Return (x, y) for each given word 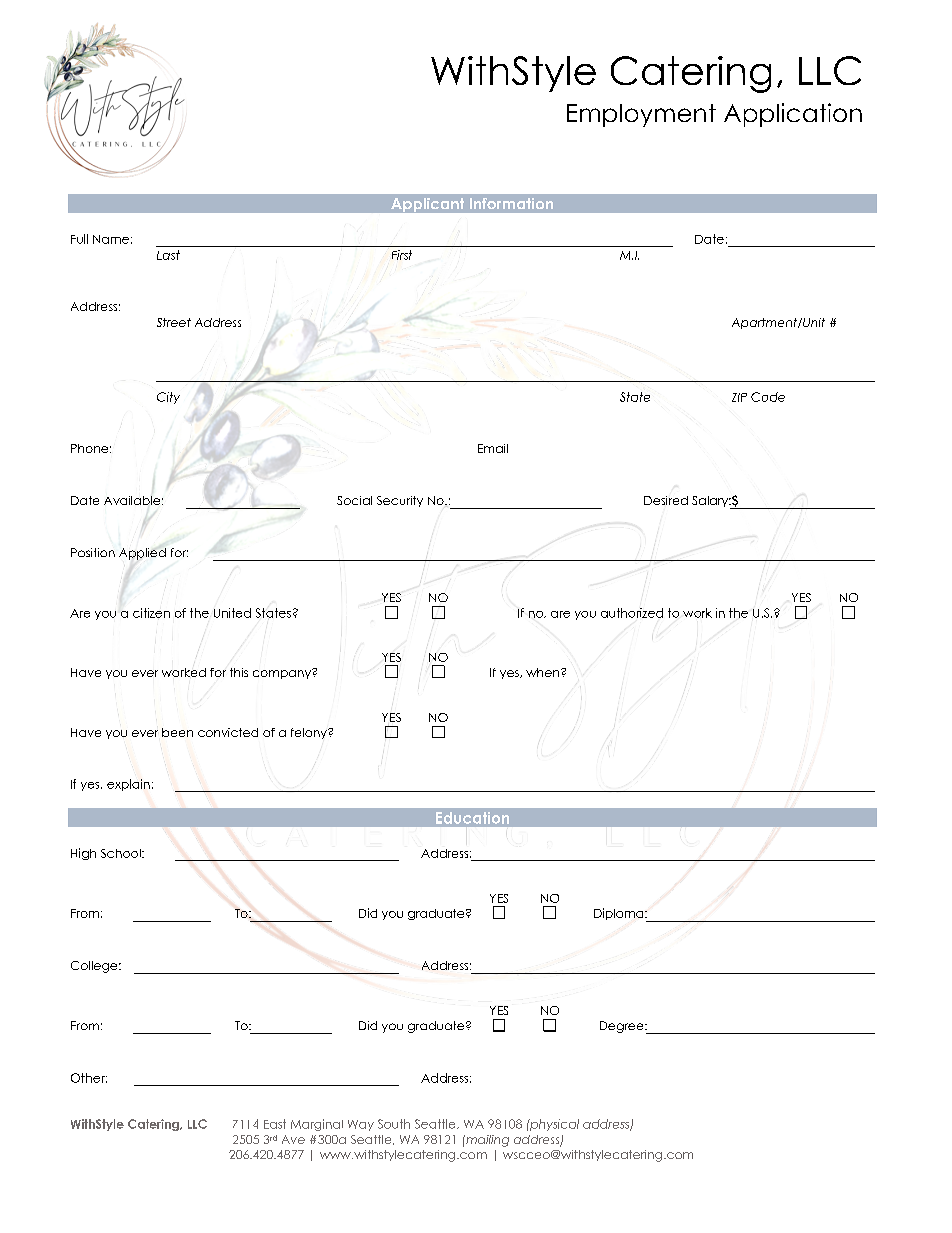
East (275, 1124)
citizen (151, 613)
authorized (632, 613)
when (542, 672)
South (394, 1124)
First (402, 255)
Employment (641, 115)
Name (111, 239)
